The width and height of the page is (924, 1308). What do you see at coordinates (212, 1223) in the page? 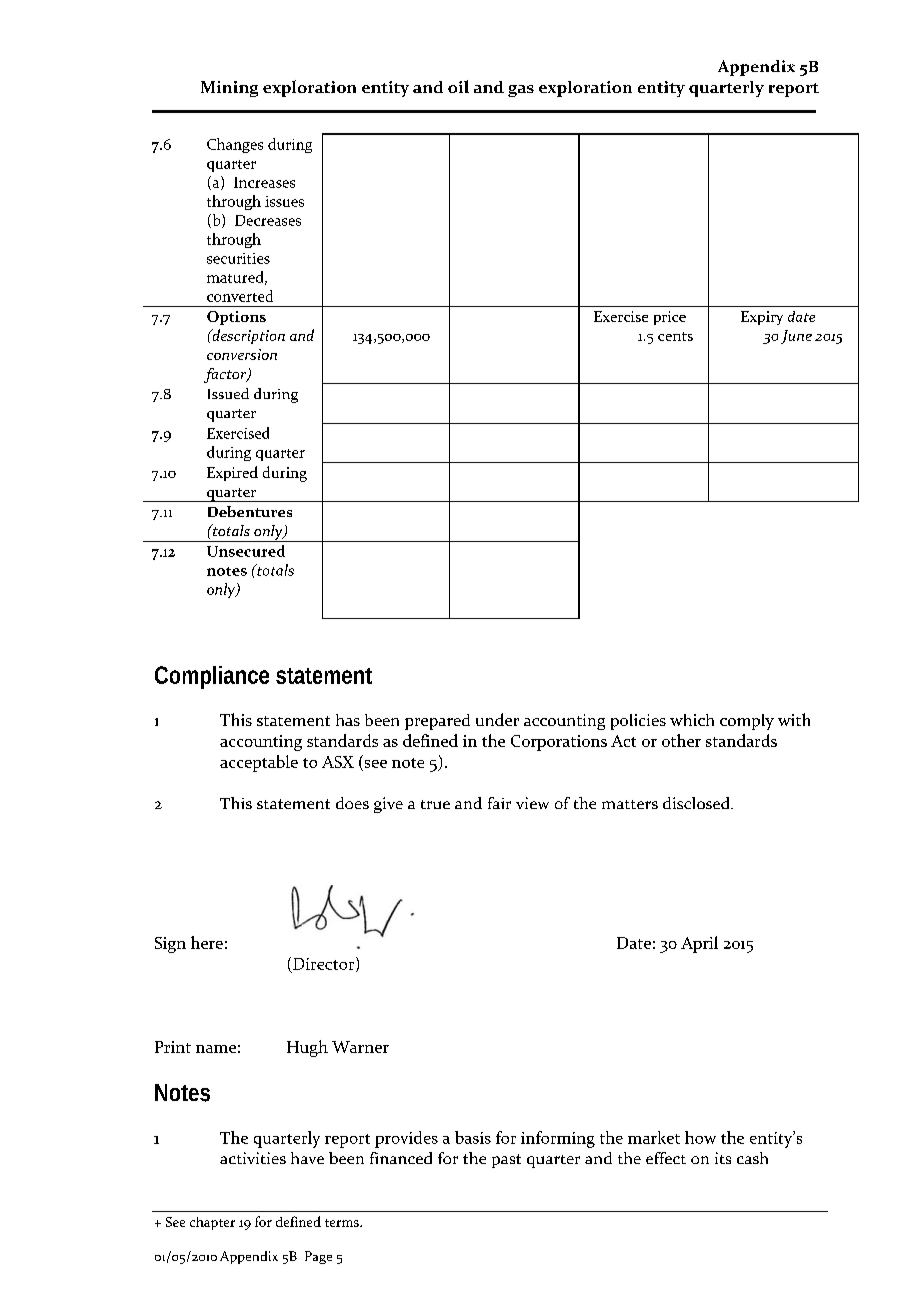
I see `chapter` at bounding box center [212, 1223].
